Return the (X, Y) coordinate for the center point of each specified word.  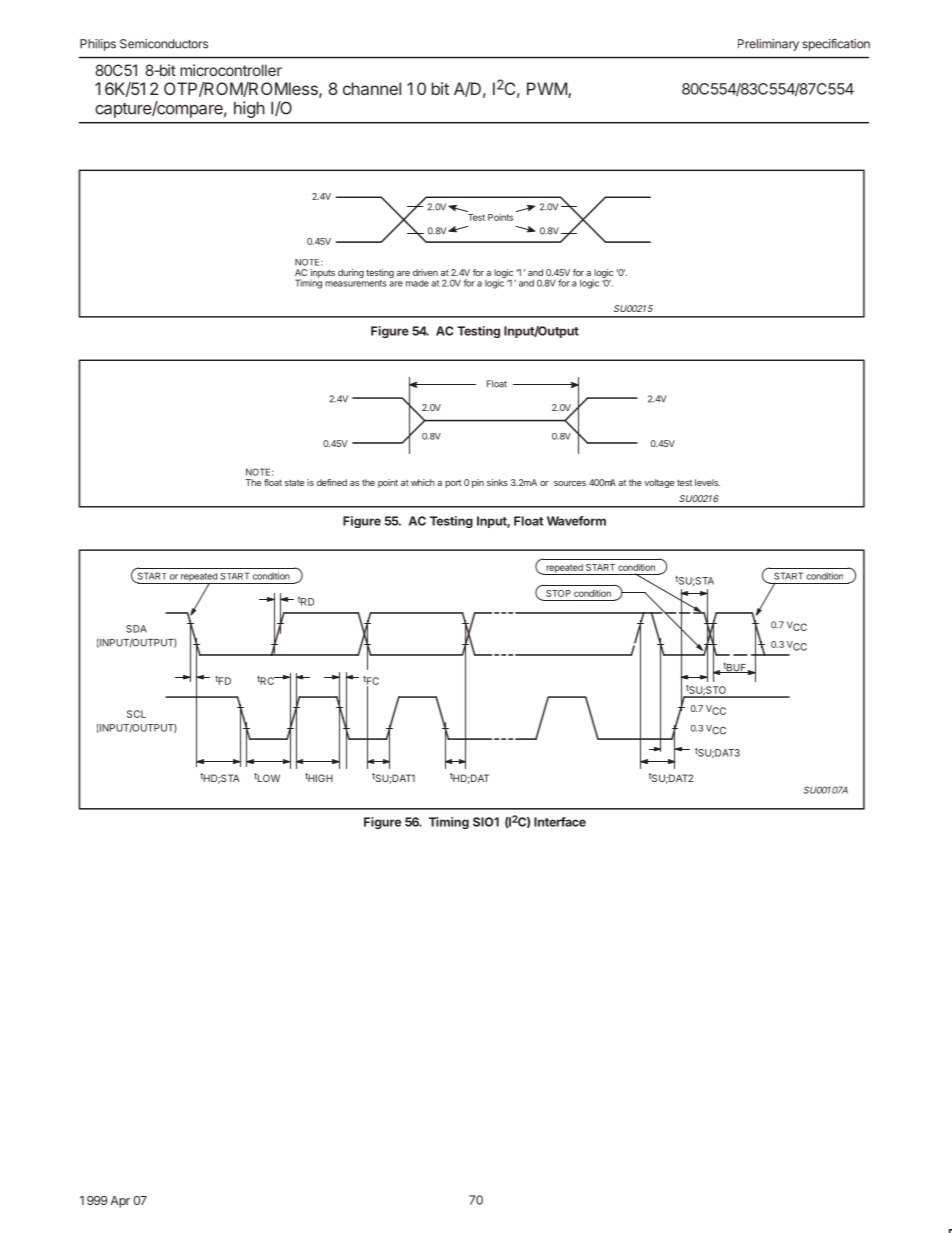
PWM (547, 88)
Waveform (576, 521)
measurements (356, 283)
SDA (136, 629)
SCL (136, 714)
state (294, 483)
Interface (560, 822)
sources (570, 483)
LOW (269, 778)
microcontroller (231, 70)
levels (707, 482)
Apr (120, 1202)
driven (425, 272)
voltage (659, 483)
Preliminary (768, 45)
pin (478, 483)
